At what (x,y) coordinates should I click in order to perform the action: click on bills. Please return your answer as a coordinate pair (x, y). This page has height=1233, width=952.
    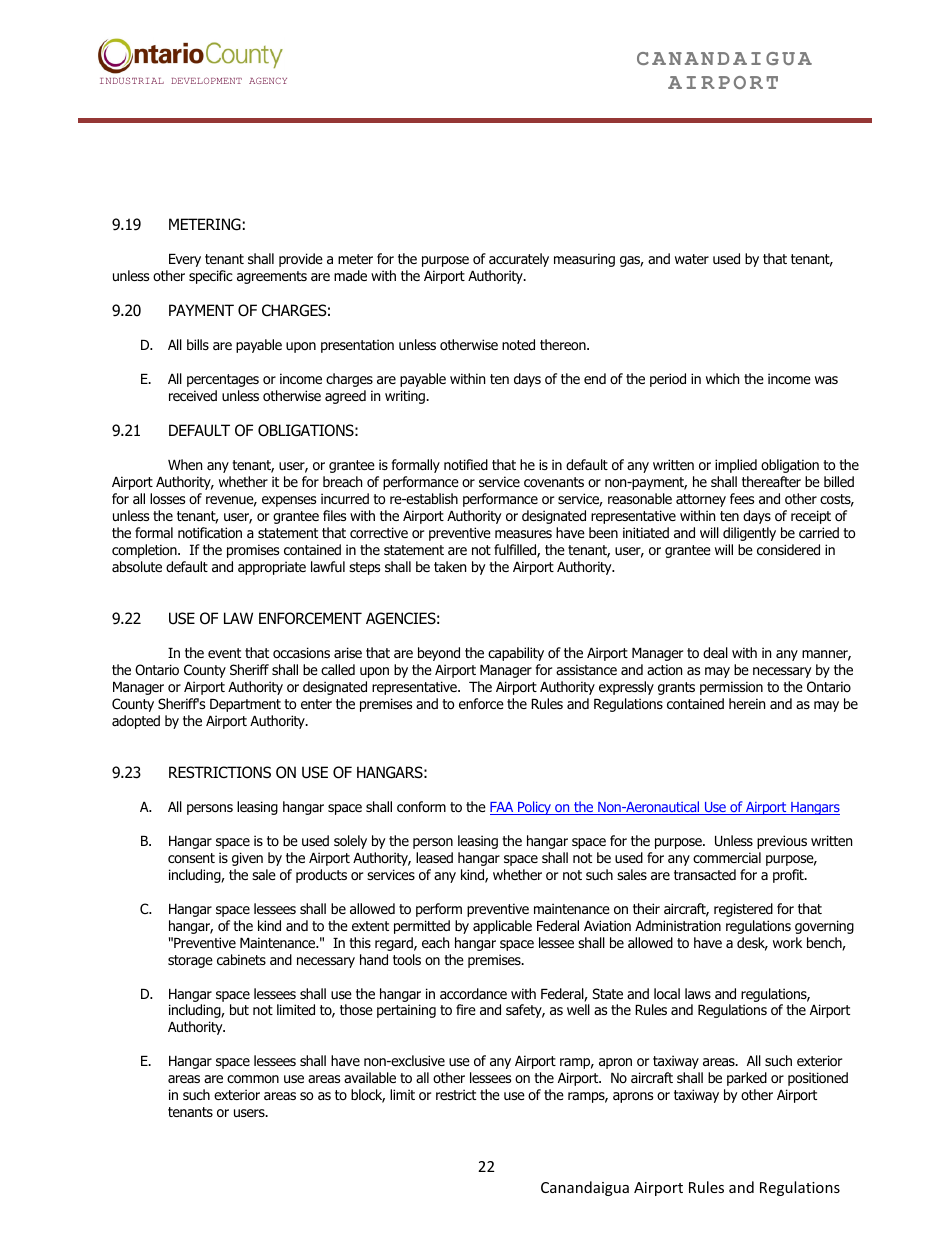
    Looking at the image, I should click on (198, 344).
